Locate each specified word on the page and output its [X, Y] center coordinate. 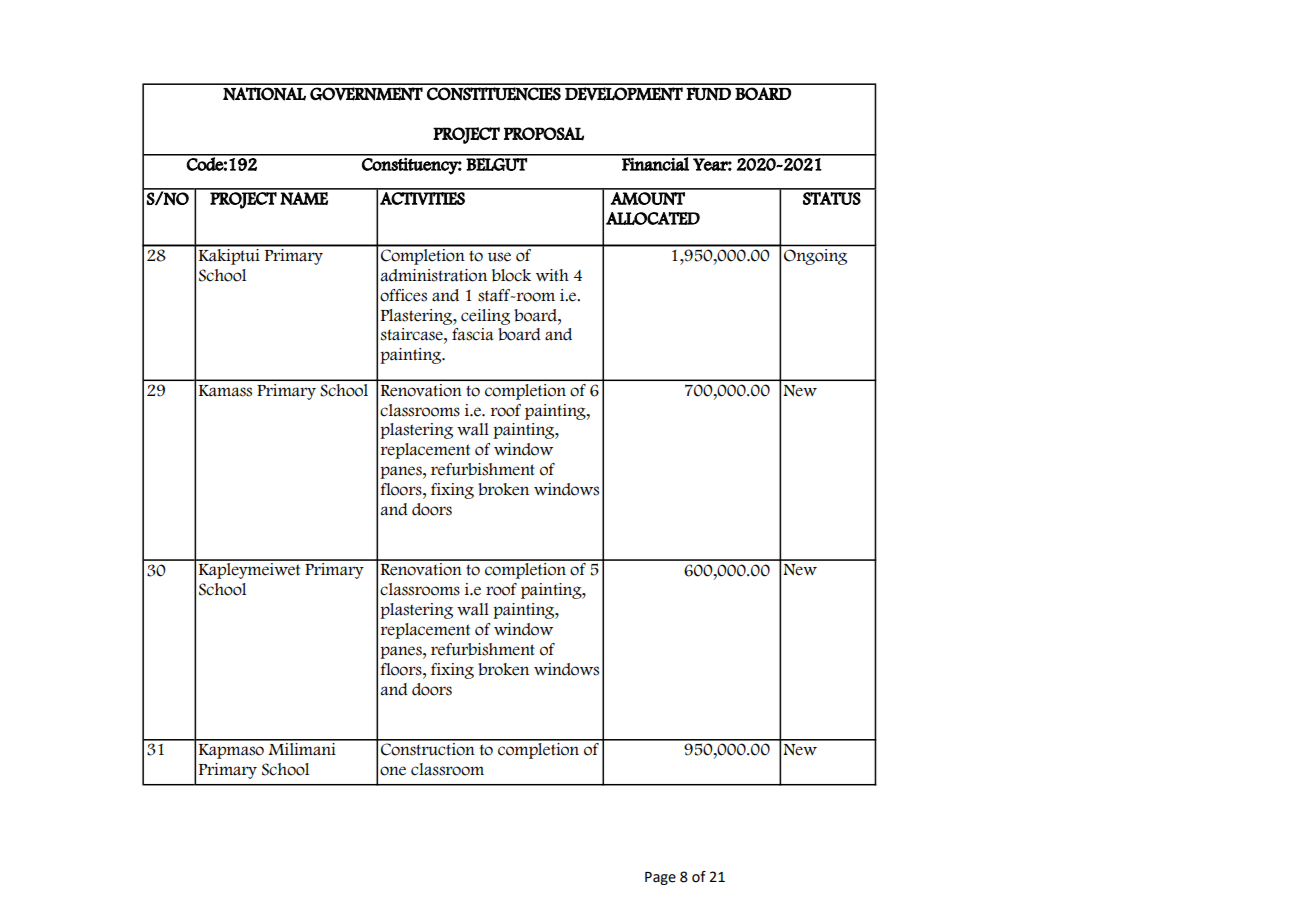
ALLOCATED [653, 218]
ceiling [485, 317]
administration [433, 275]
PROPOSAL [544, 134]
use [499, 257]
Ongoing [815, 257]
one [393, 771]
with [552, 275]
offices [403, 295]
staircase [413, 334]
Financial [655, 163]
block [511, 275]
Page [660, 878]
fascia [473, 334]
